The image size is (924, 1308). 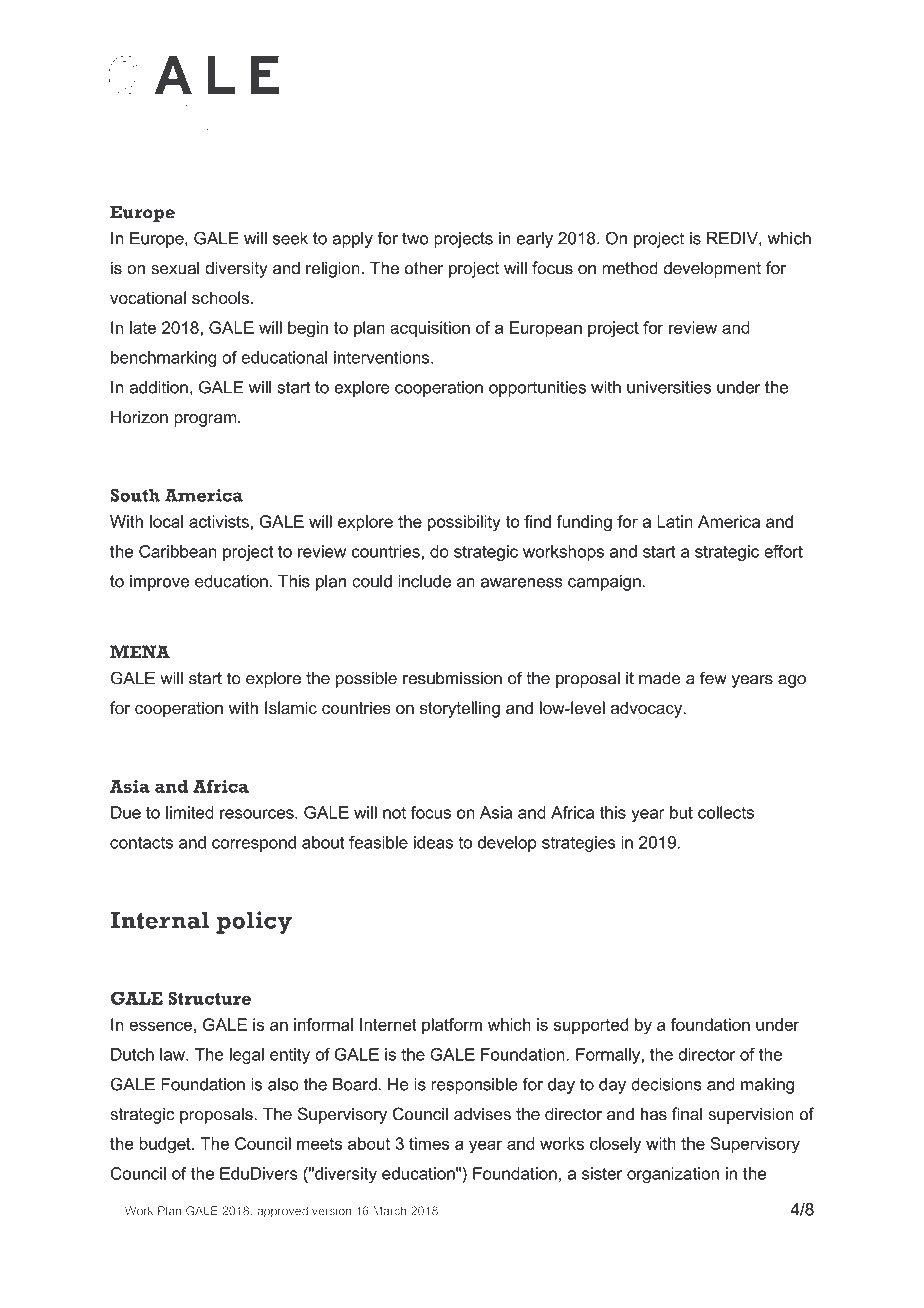 I want to click on budget, so click(x=166, y=1145).
